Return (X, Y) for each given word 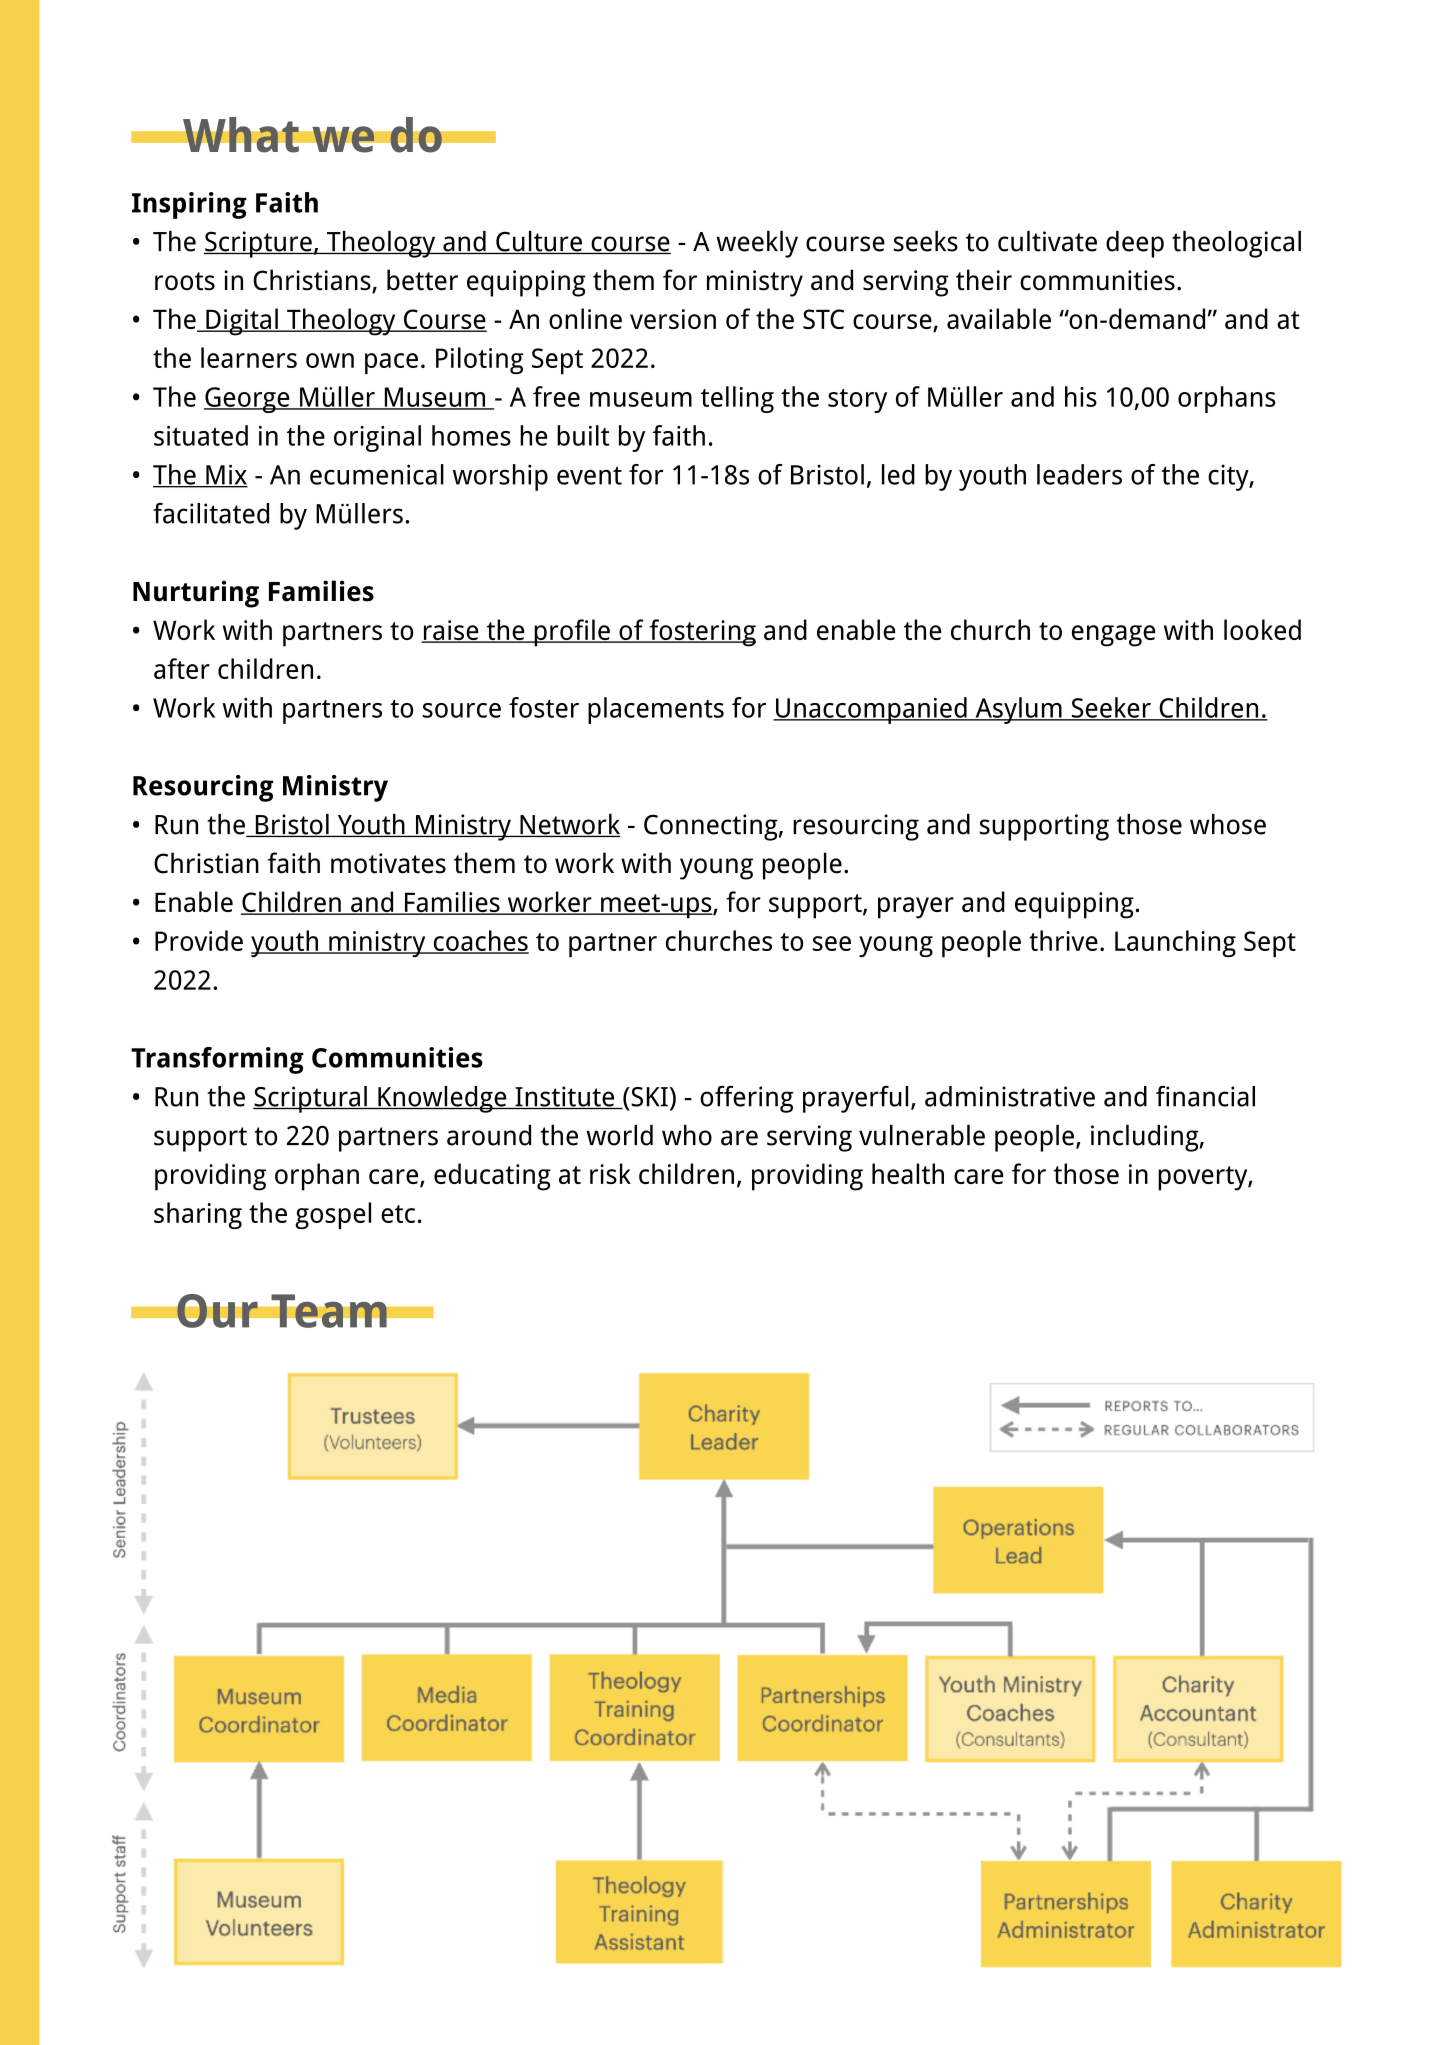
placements (656, 710)
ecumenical (377, 474)
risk (610, 1173)
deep (1135, 244)
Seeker (1111, 708)
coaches (480, 941)
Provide (199, 940)
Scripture (259, 244)
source (461, 710)
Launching (1175, 943)
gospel (333, 1215)
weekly (757, 244)
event (589, 475)
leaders (1079, 474)
